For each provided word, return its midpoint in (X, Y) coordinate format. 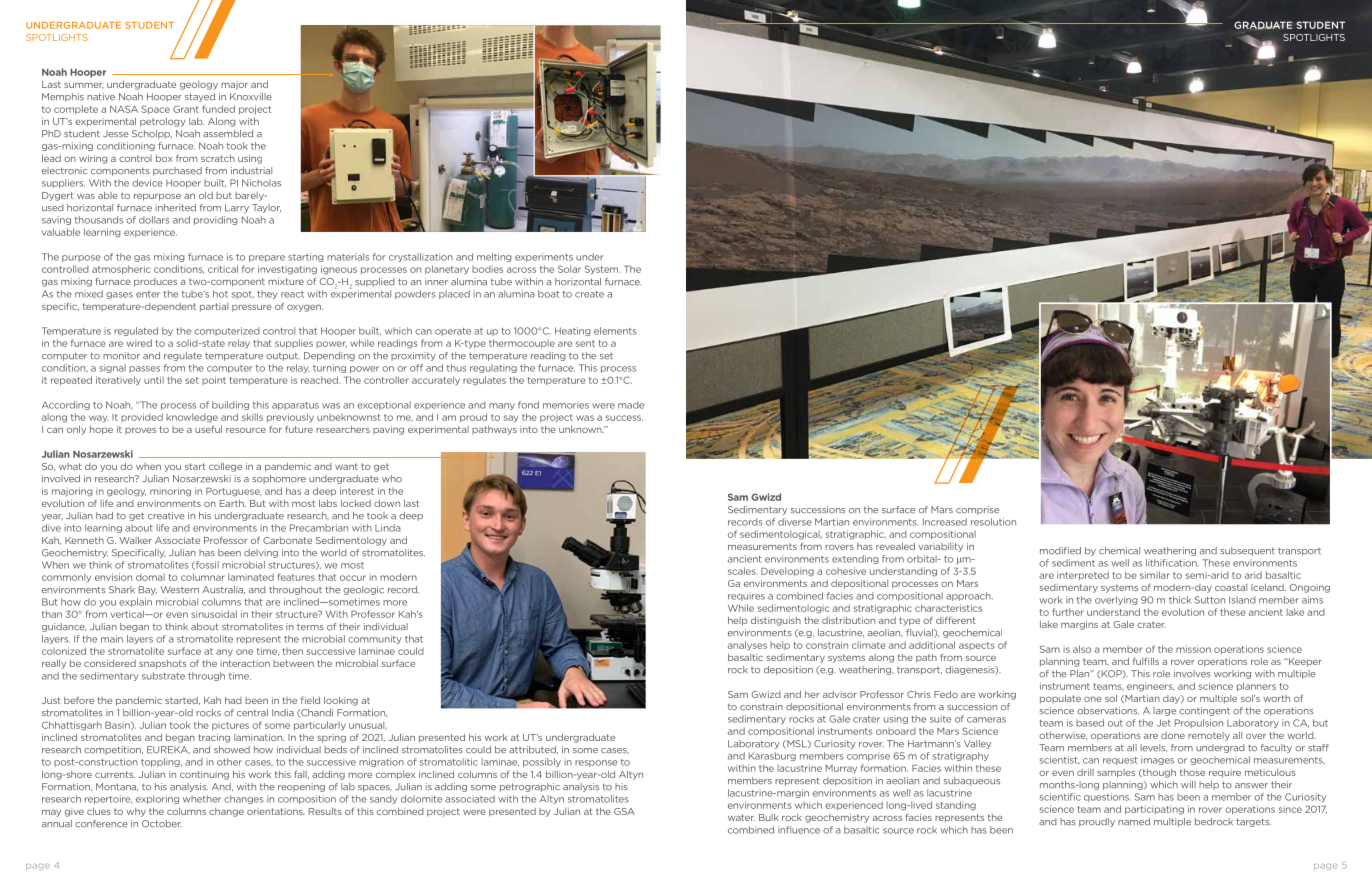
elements (615, 331)
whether (202, 799)
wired (139, 343)
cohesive (846, 571)
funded (218, 109)
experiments (544, 257)
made (631, 405)
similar (1155, 575)
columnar (203, 577)
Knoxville (251, 97)
